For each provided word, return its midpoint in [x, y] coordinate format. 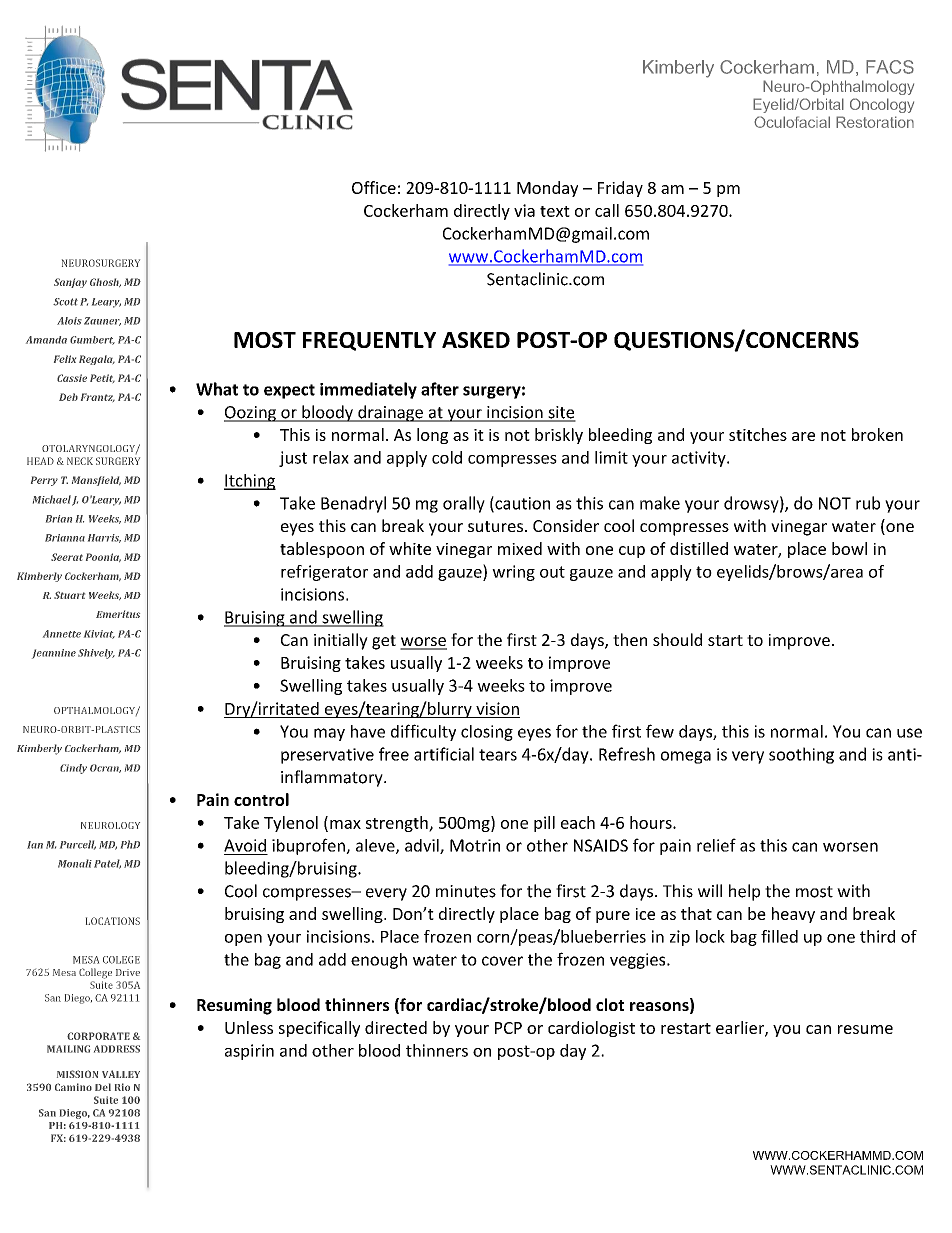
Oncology [882, 105]
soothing [801, 755]
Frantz [98, 397]
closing [487, 733]
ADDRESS [117, 1049]
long [432, 436]
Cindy [73, 769]
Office [374, 187]
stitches [758, 434]
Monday [547, 189]
